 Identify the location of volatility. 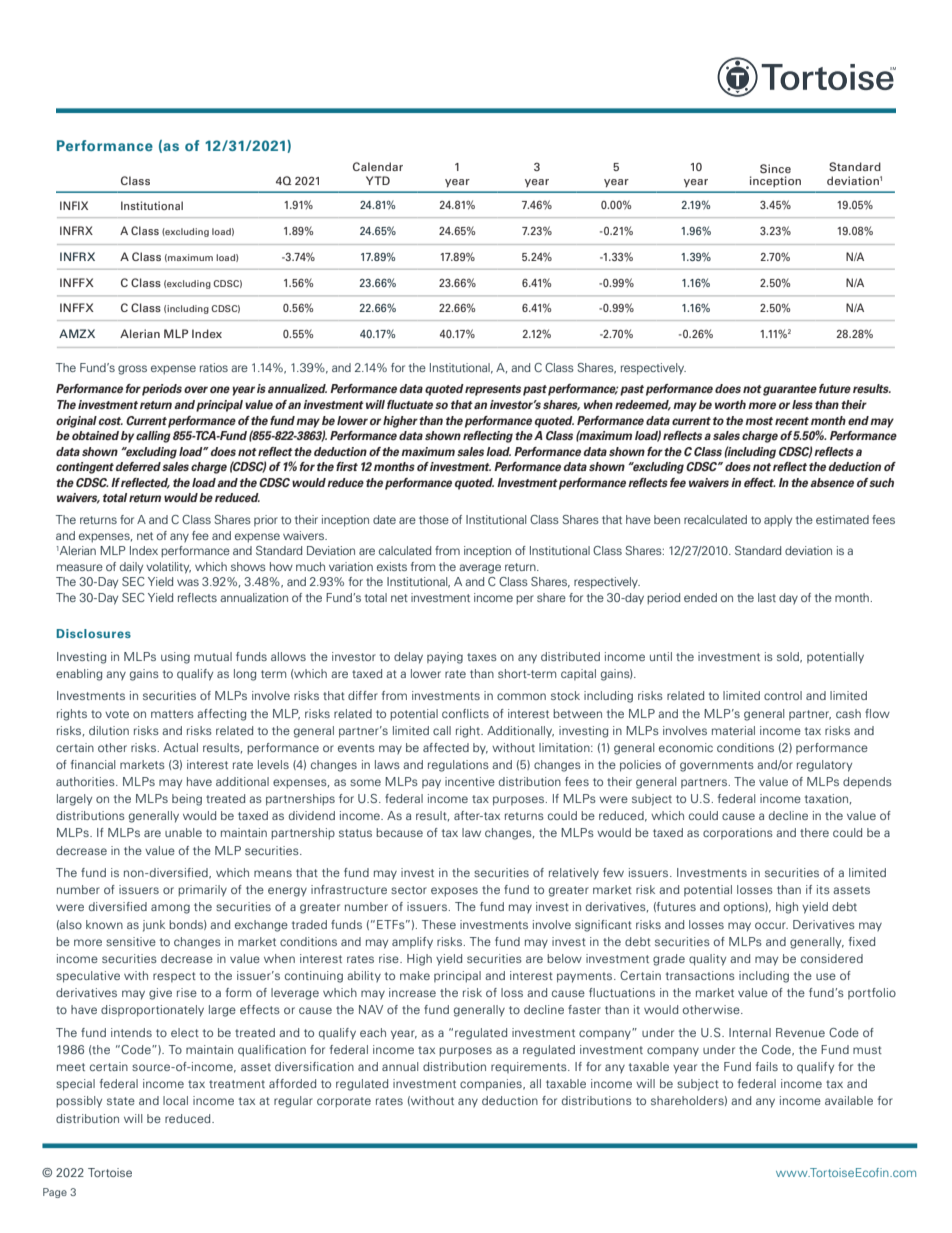
(168, 568).
